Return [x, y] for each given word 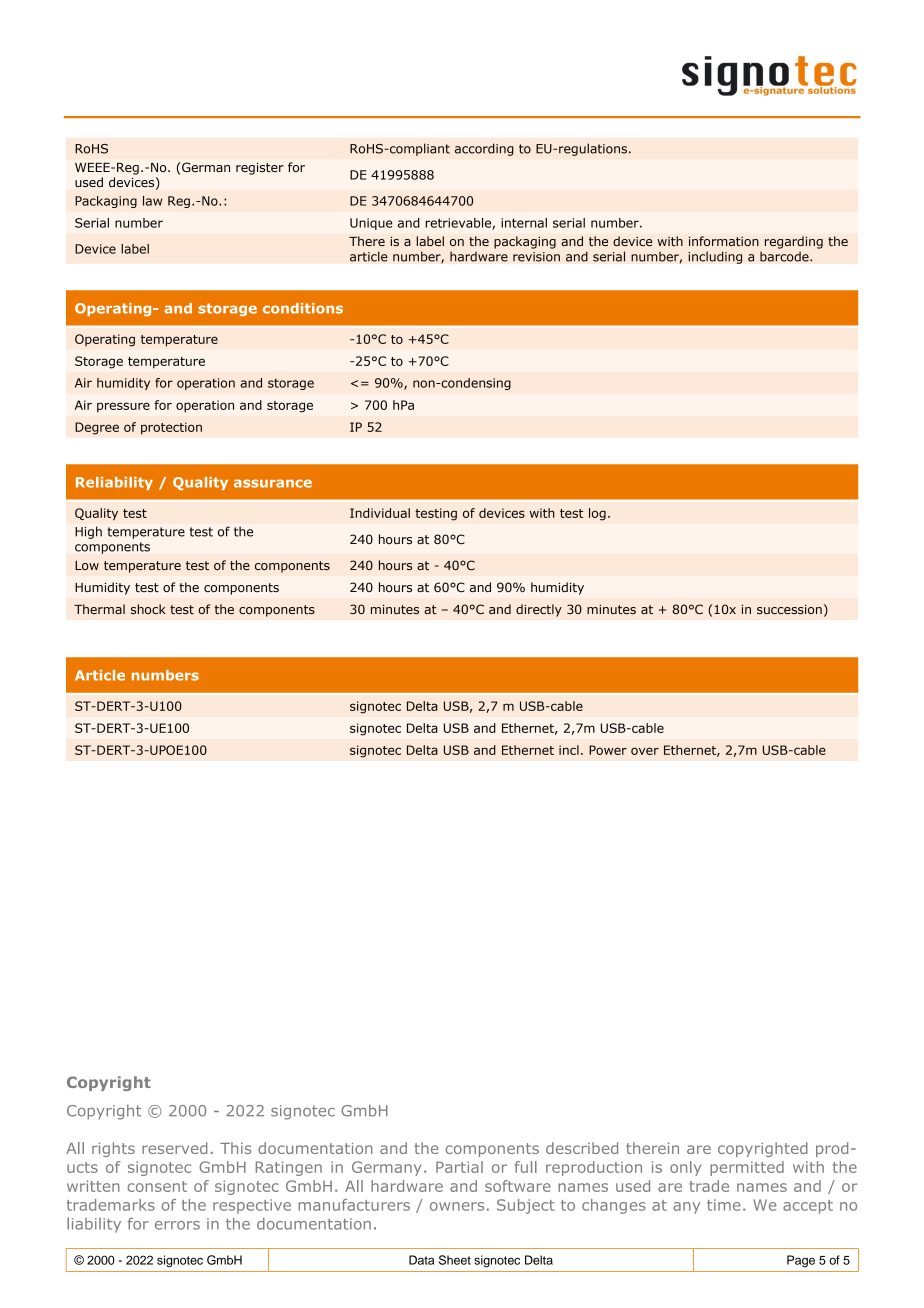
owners [457, 1206]
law [152, 201]
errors [177, 1225]
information [724, 241]
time [724, 1205]
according [484, 149]
